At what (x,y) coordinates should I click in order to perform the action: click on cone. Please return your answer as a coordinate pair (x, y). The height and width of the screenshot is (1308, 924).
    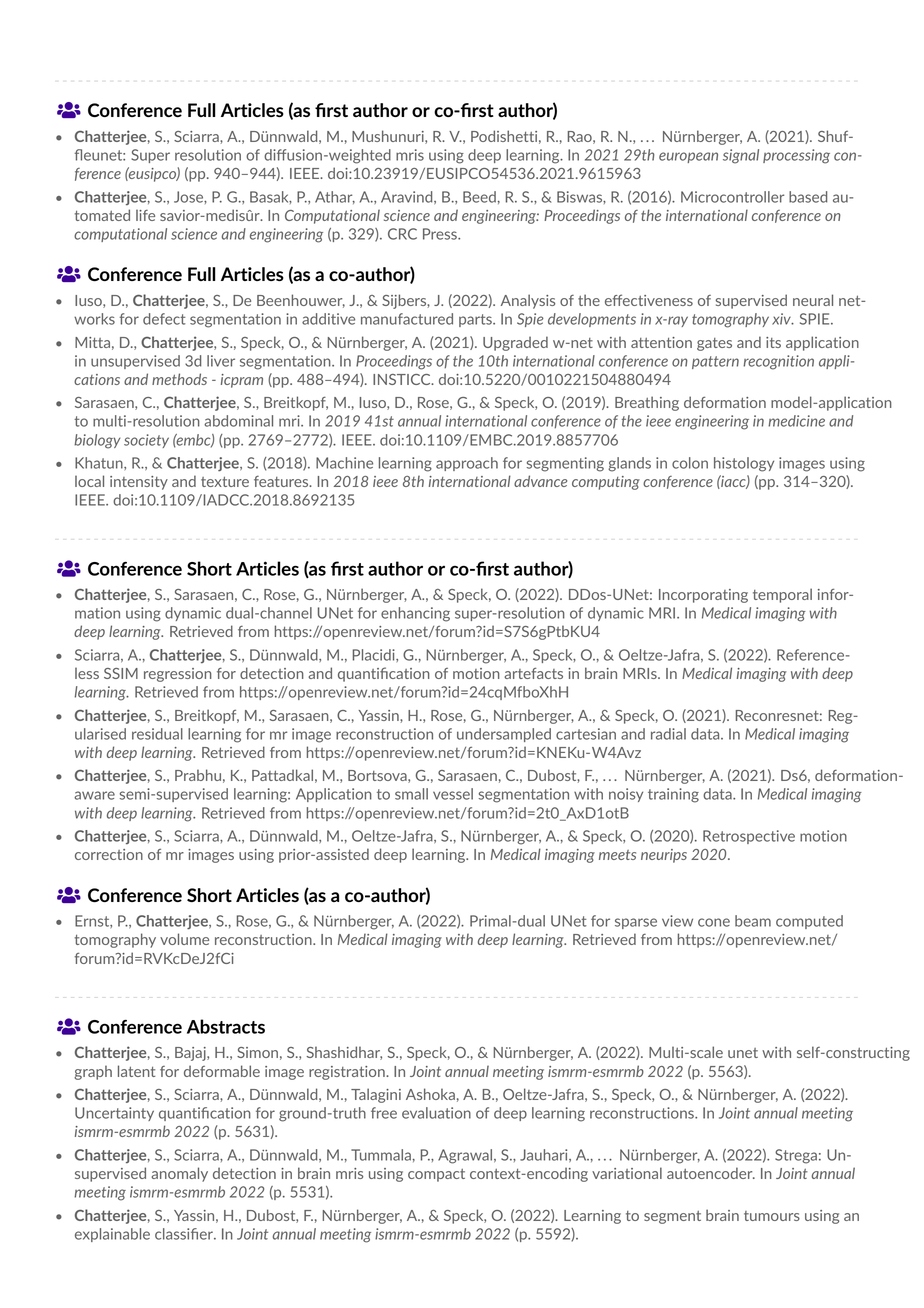
    Looking at the image, I should click on (714, 922).
